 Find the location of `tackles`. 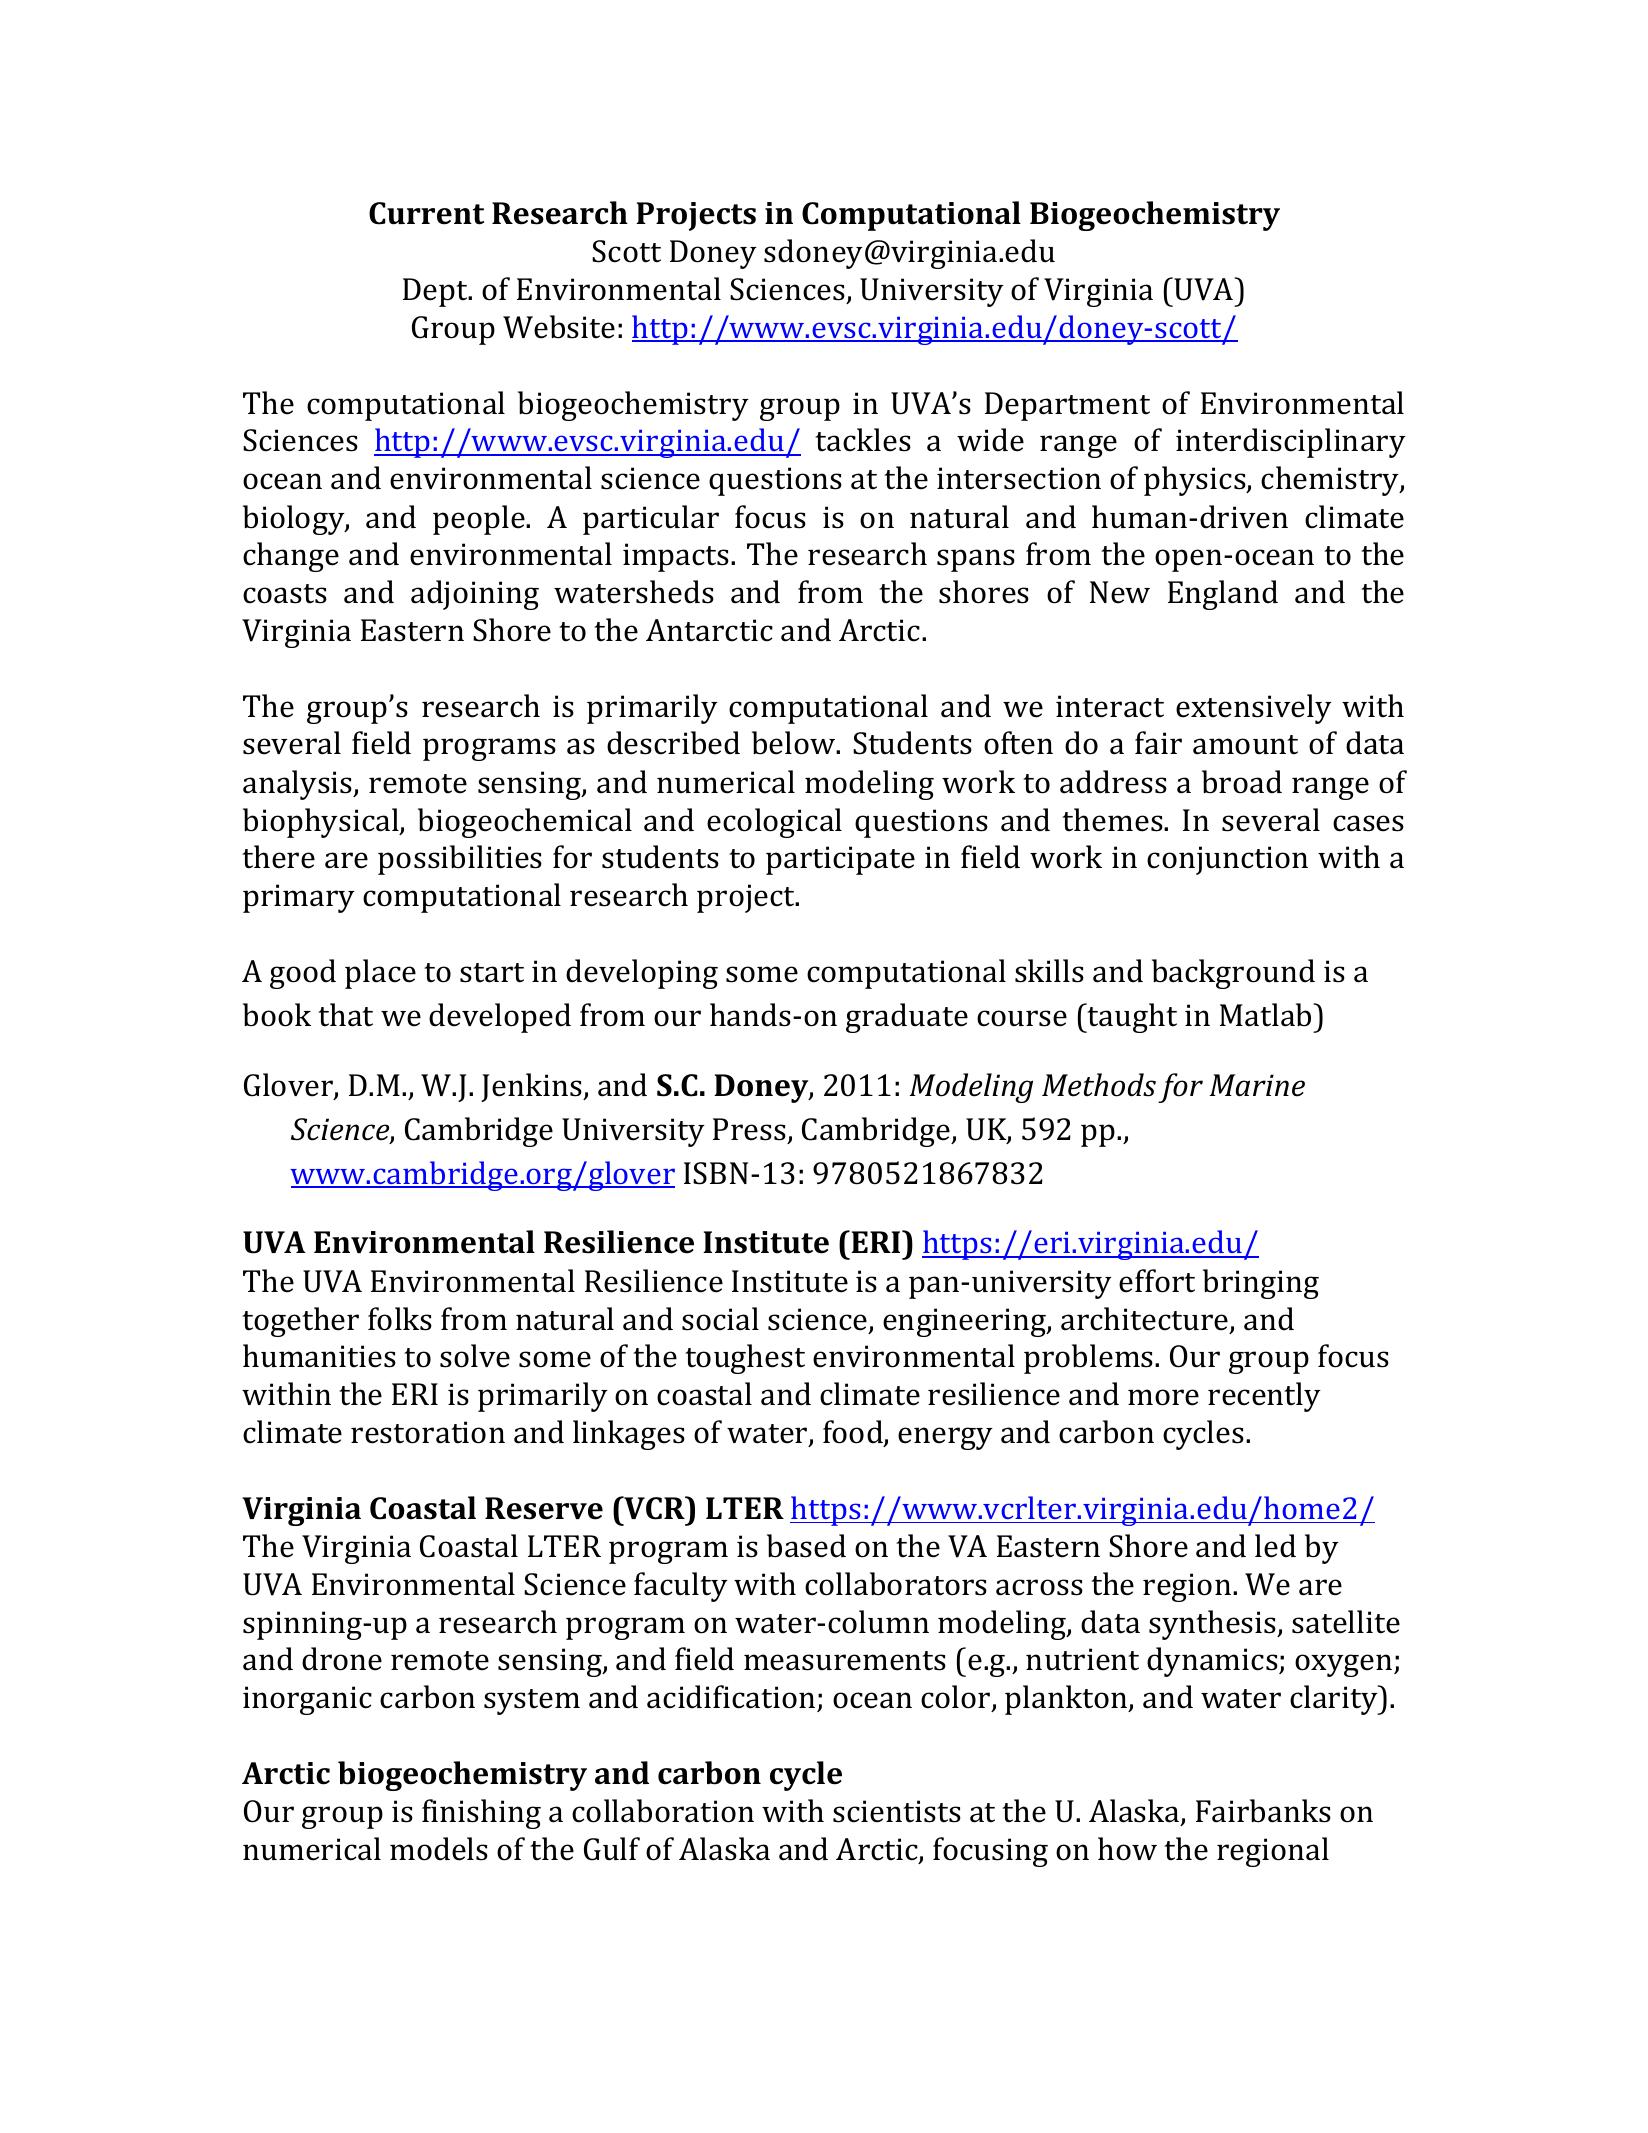

tackles is located at coordinates (863, 440).
